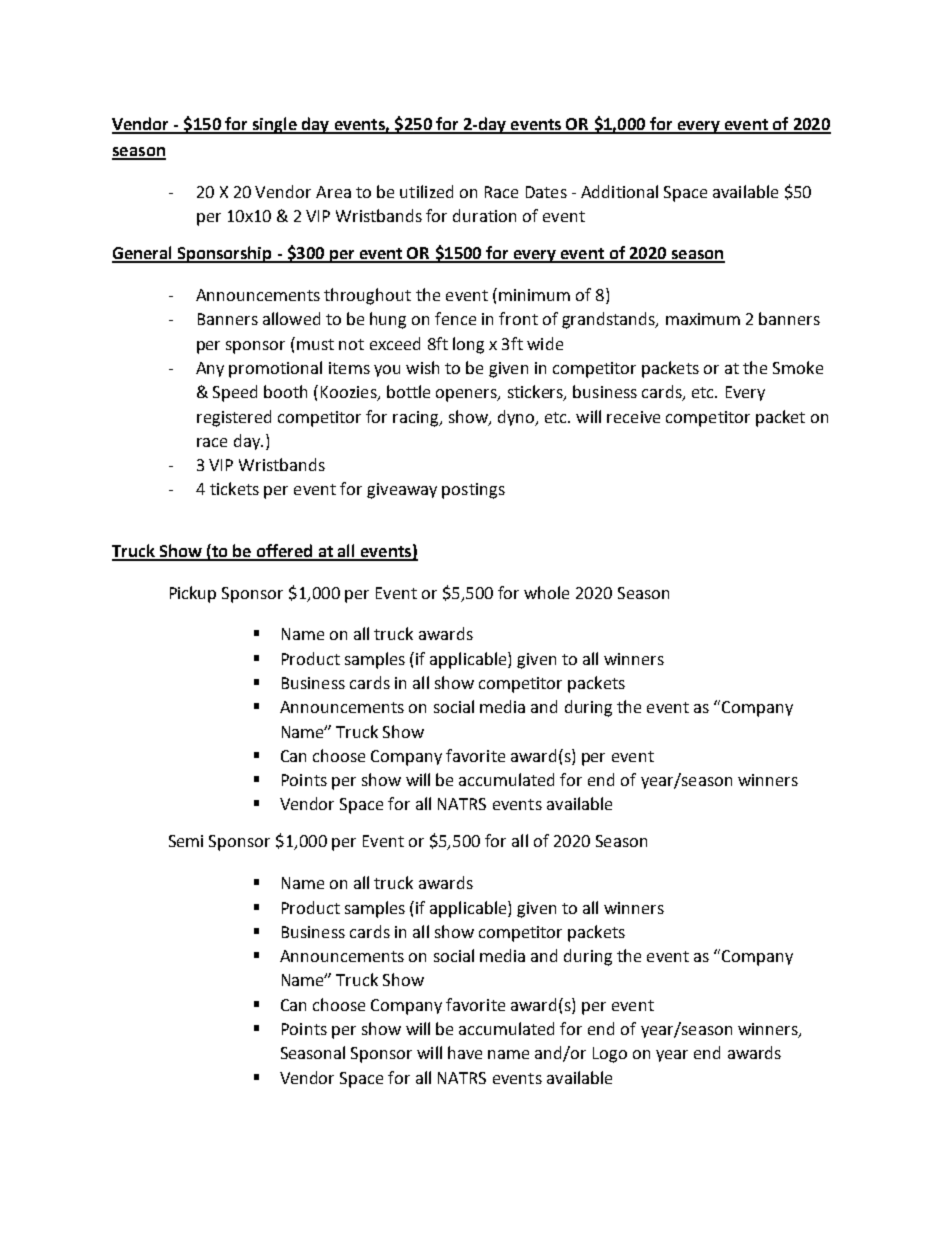 The width and height of the document is (952, 1233). What do you see at coordinates (234, 488) in the document?
I see `tickets` at bounding box center [234, 488].
